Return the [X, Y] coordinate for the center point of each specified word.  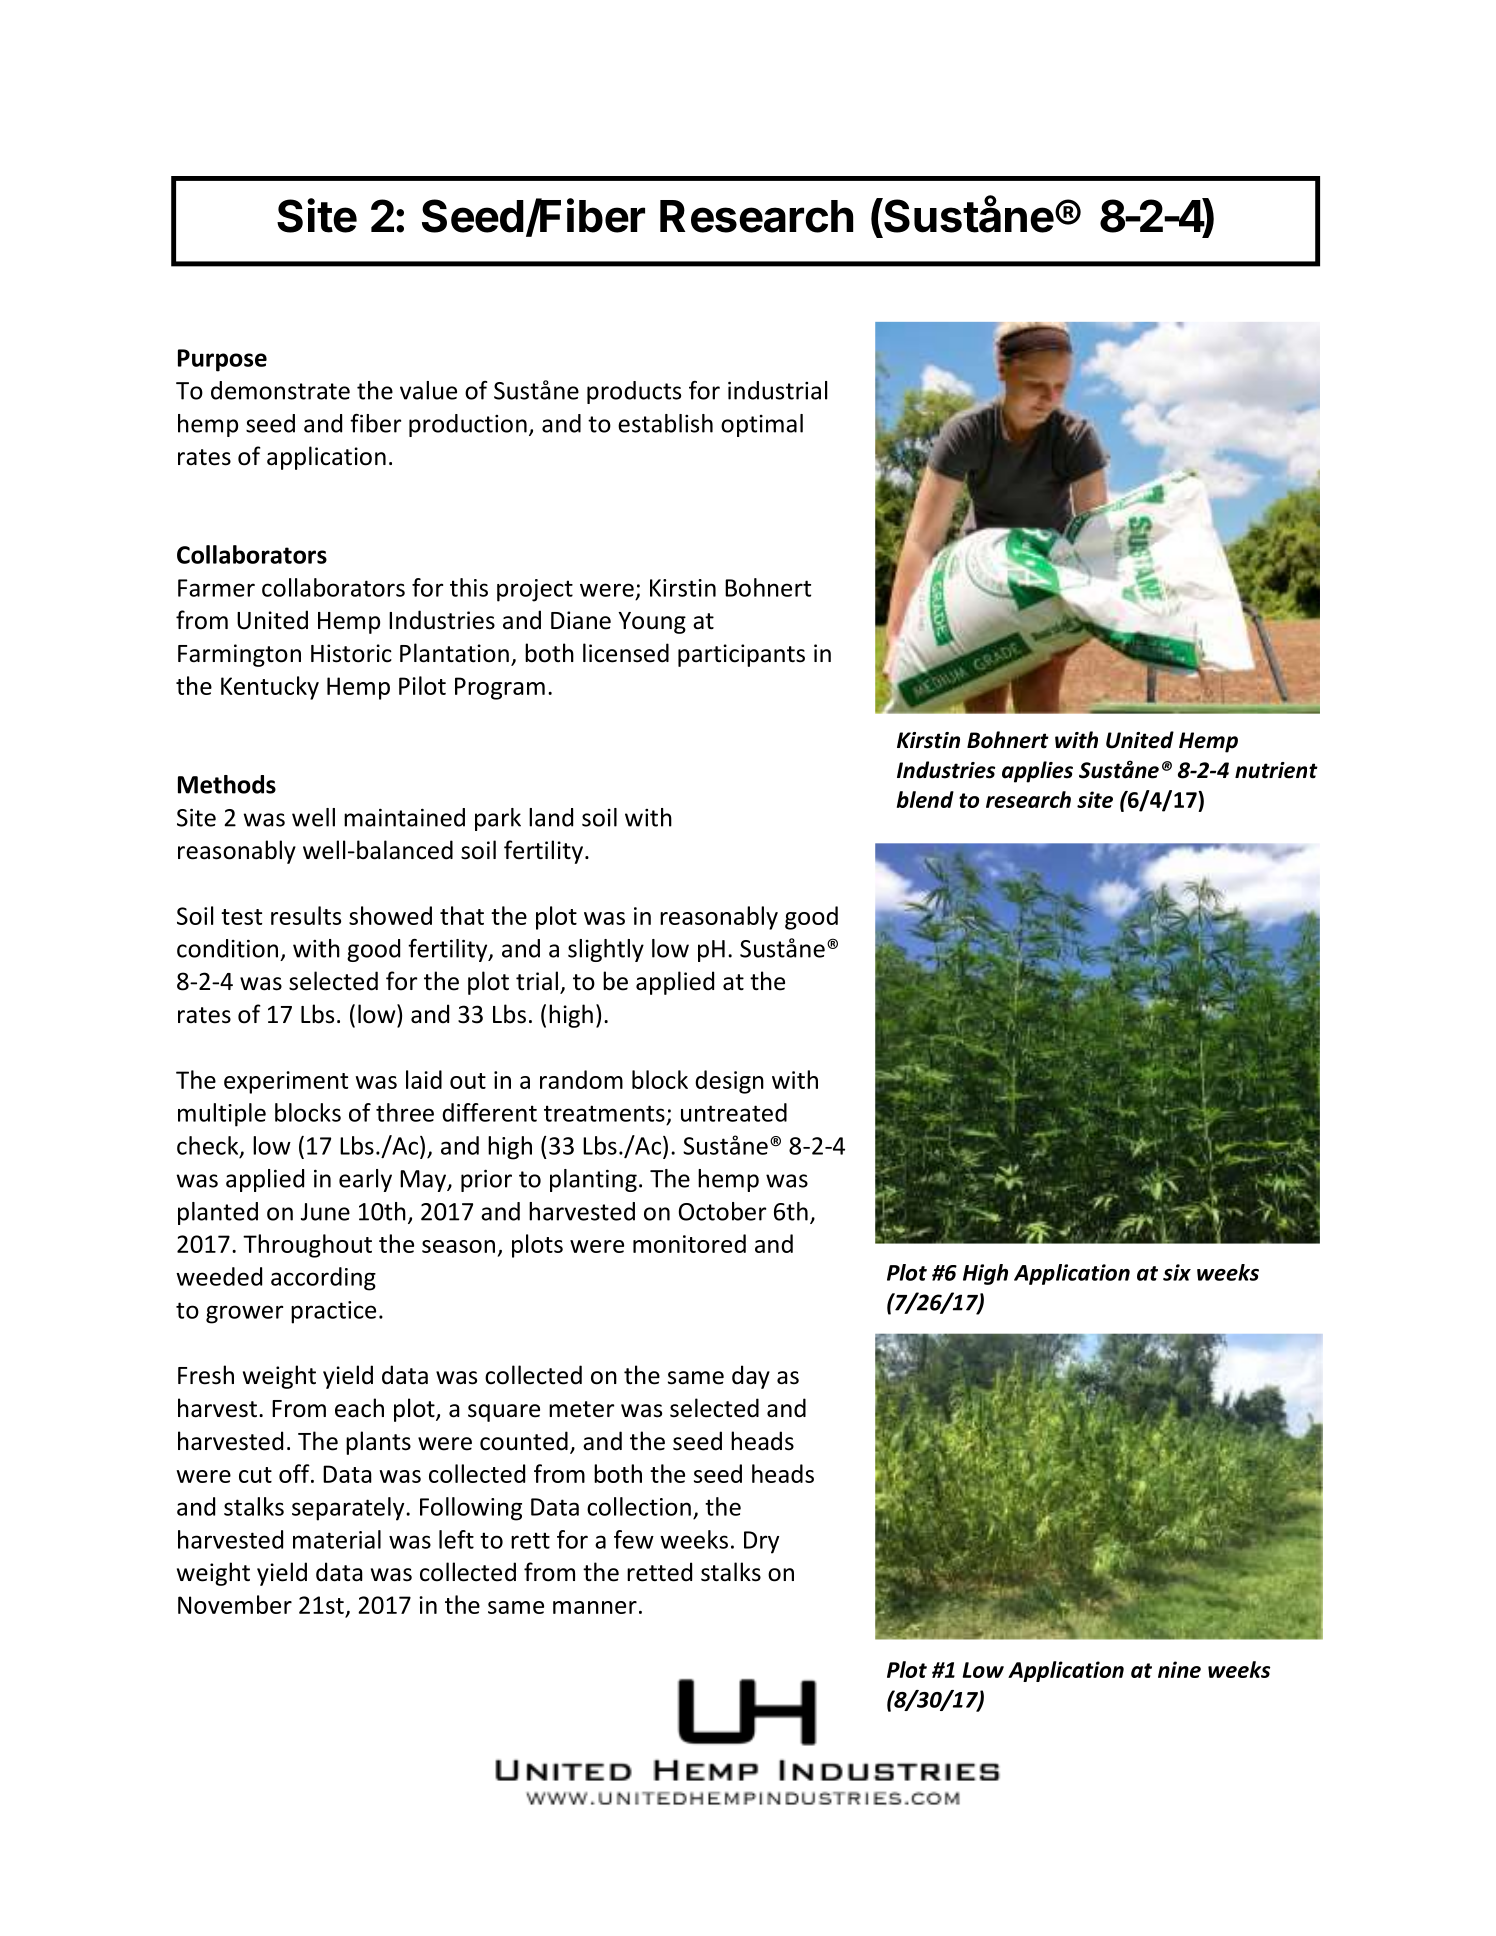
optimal [762, 425]
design [729, 1082]
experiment [286, 1082]
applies [1037, 772]
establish [665, 423]
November [235, 1604]
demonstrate [280, 390]
